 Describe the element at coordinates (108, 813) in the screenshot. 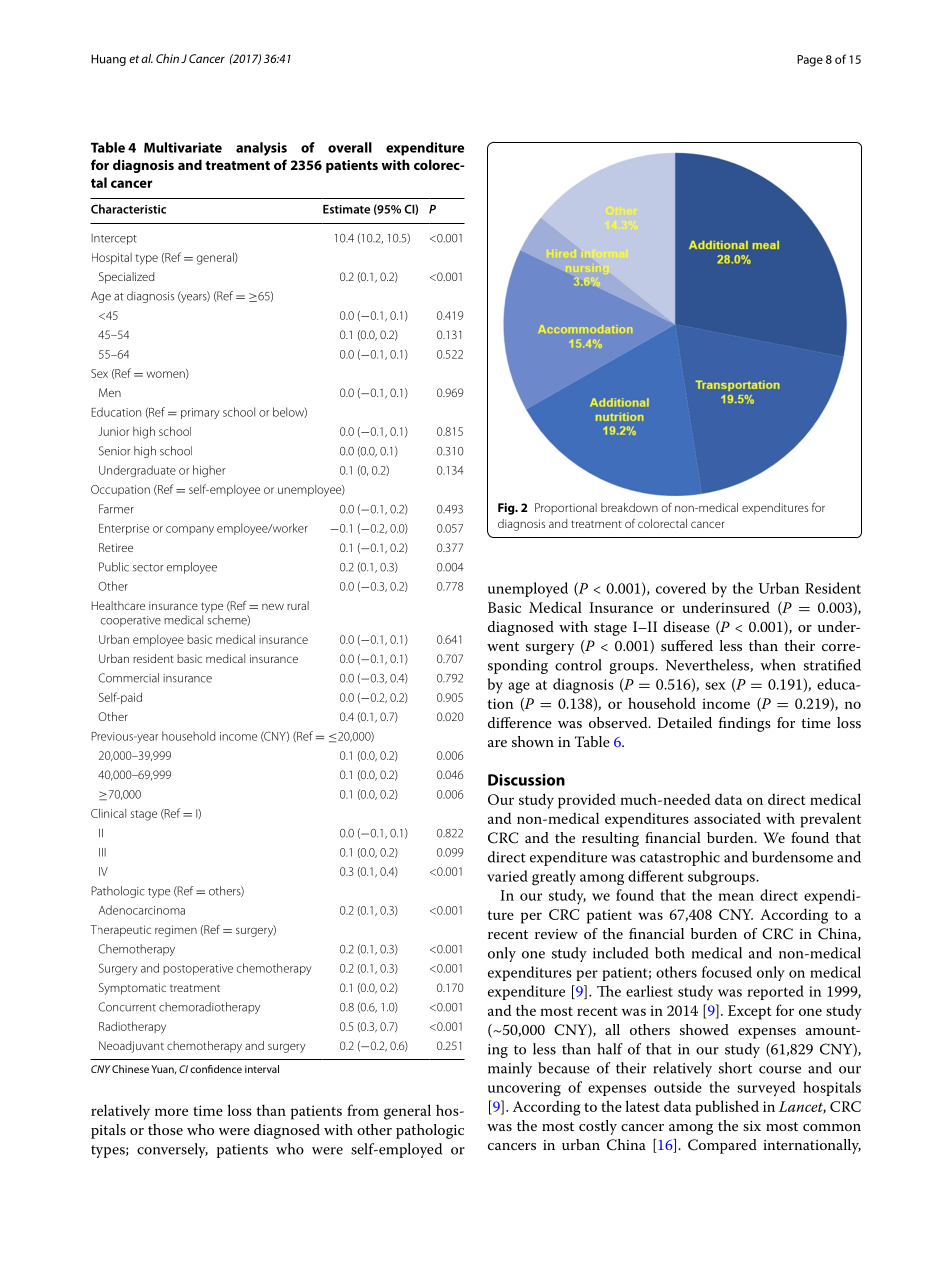

I see `Clinical` at that location.
